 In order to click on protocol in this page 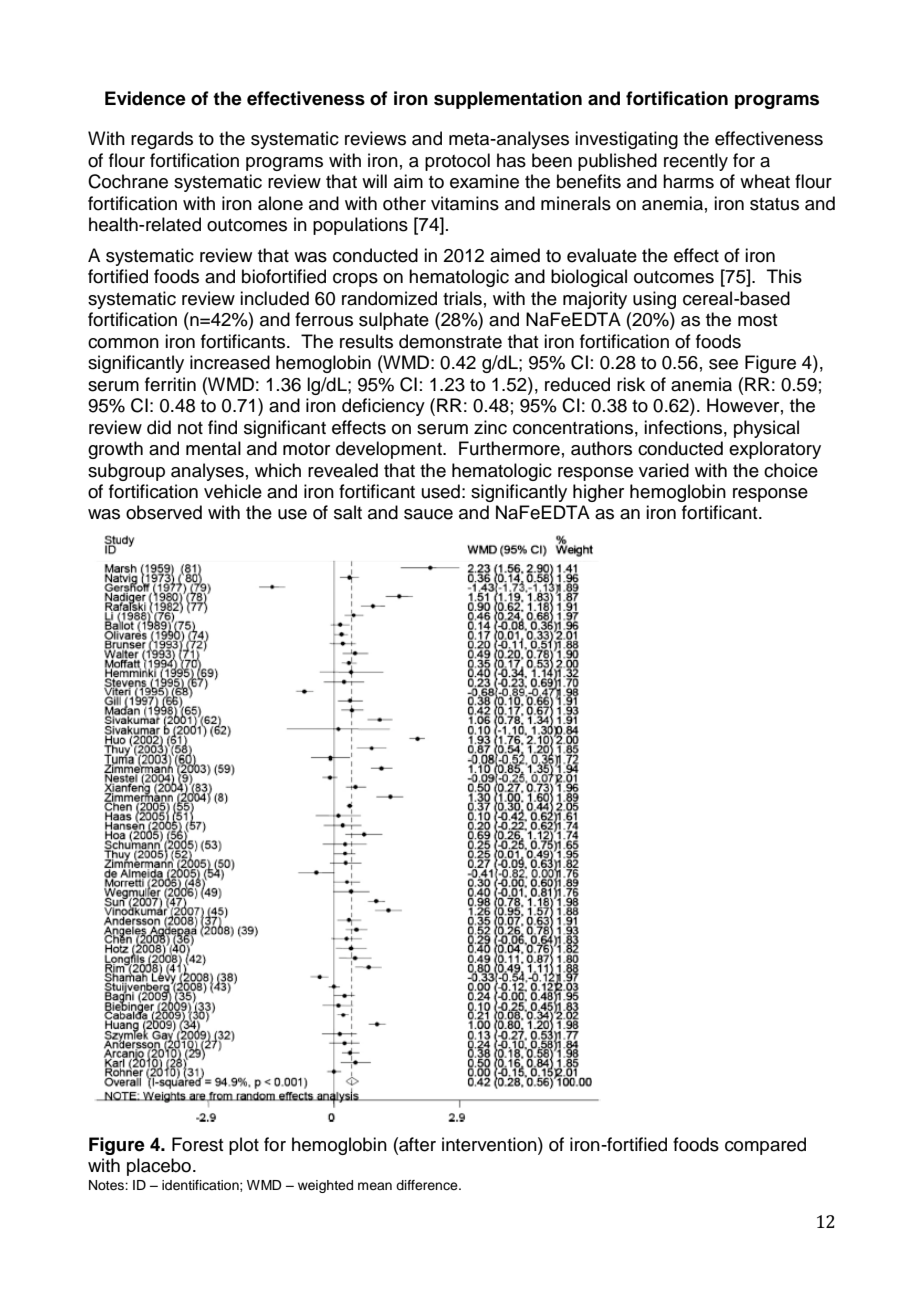, I will do `click(457, 162)`.
